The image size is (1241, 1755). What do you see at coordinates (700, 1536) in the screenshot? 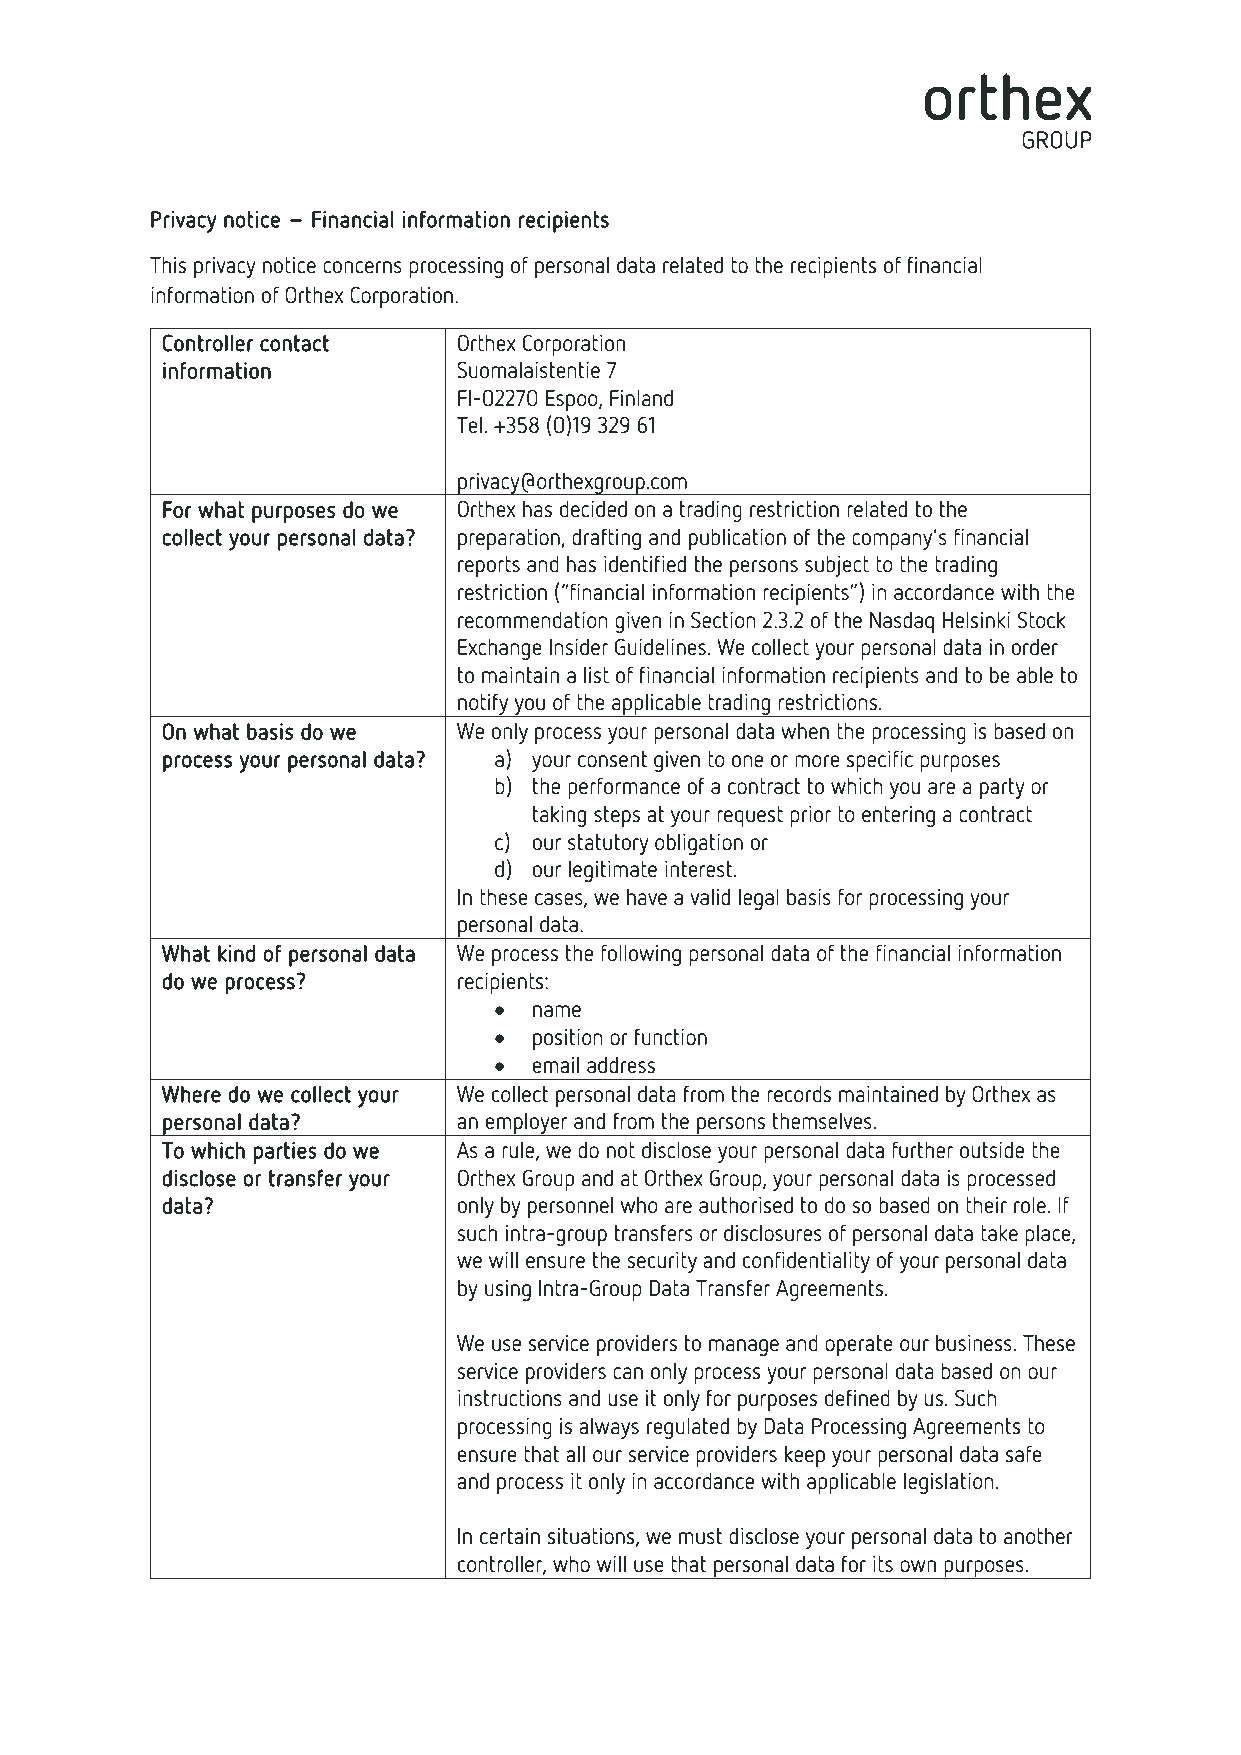
I see `must` at bounding box center [700, 1536].
